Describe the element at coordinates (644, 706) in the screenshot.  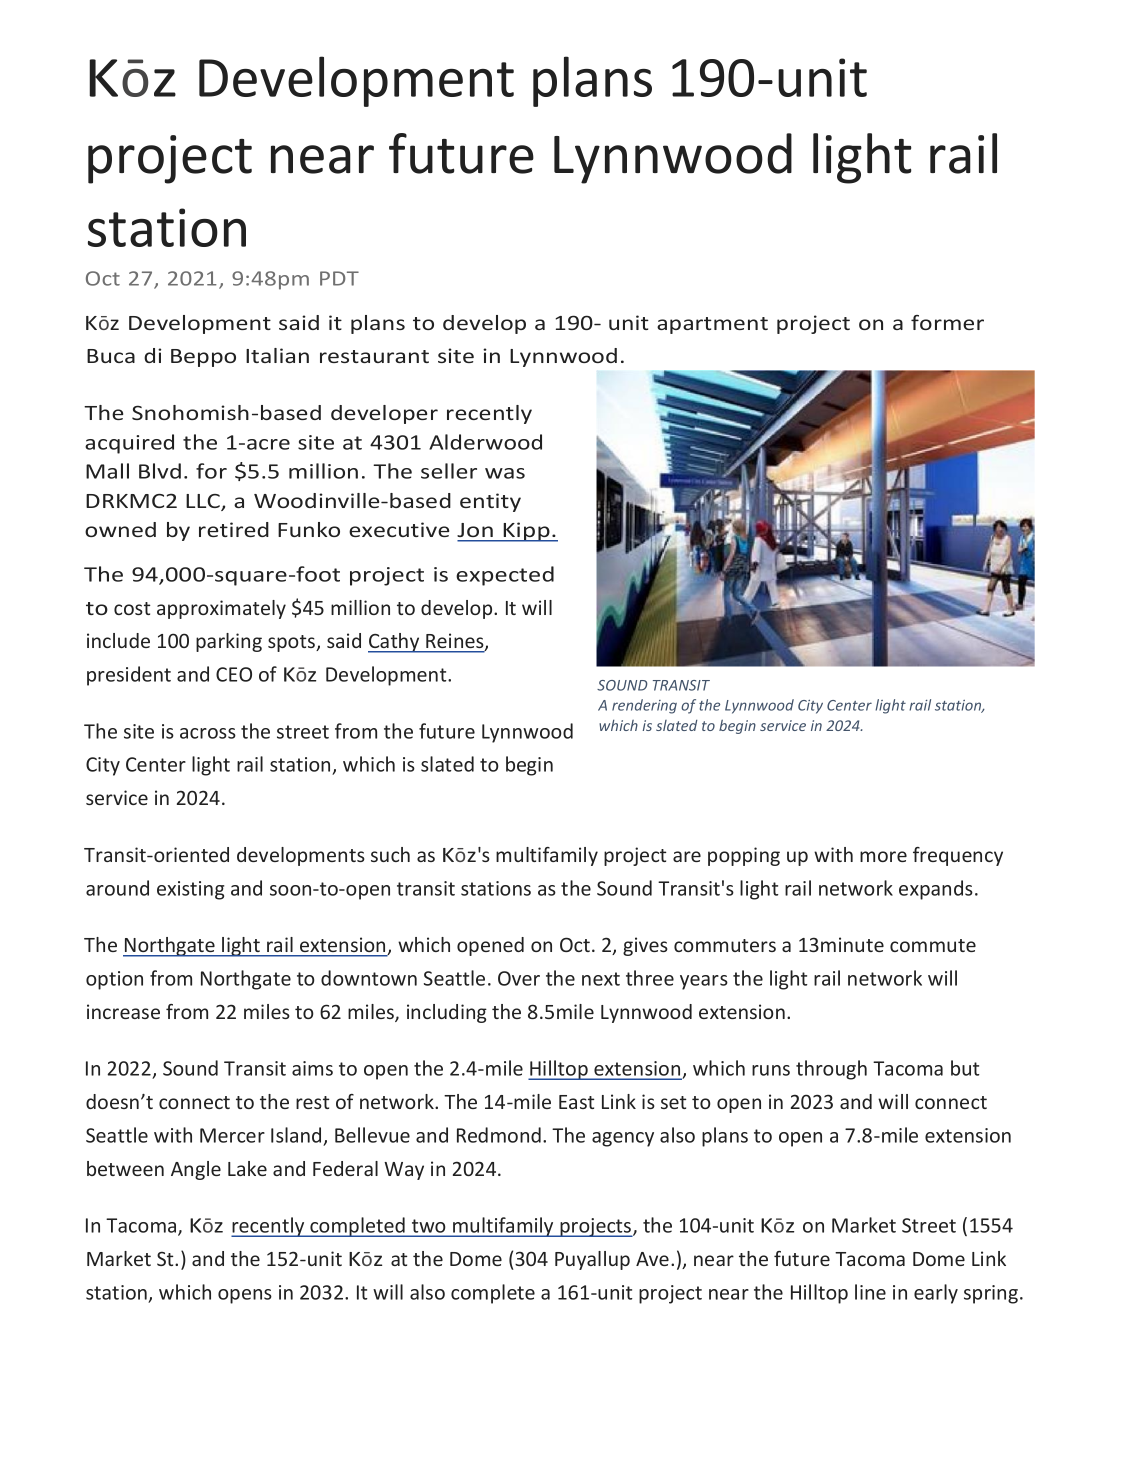
I see `rendering` at that location.
